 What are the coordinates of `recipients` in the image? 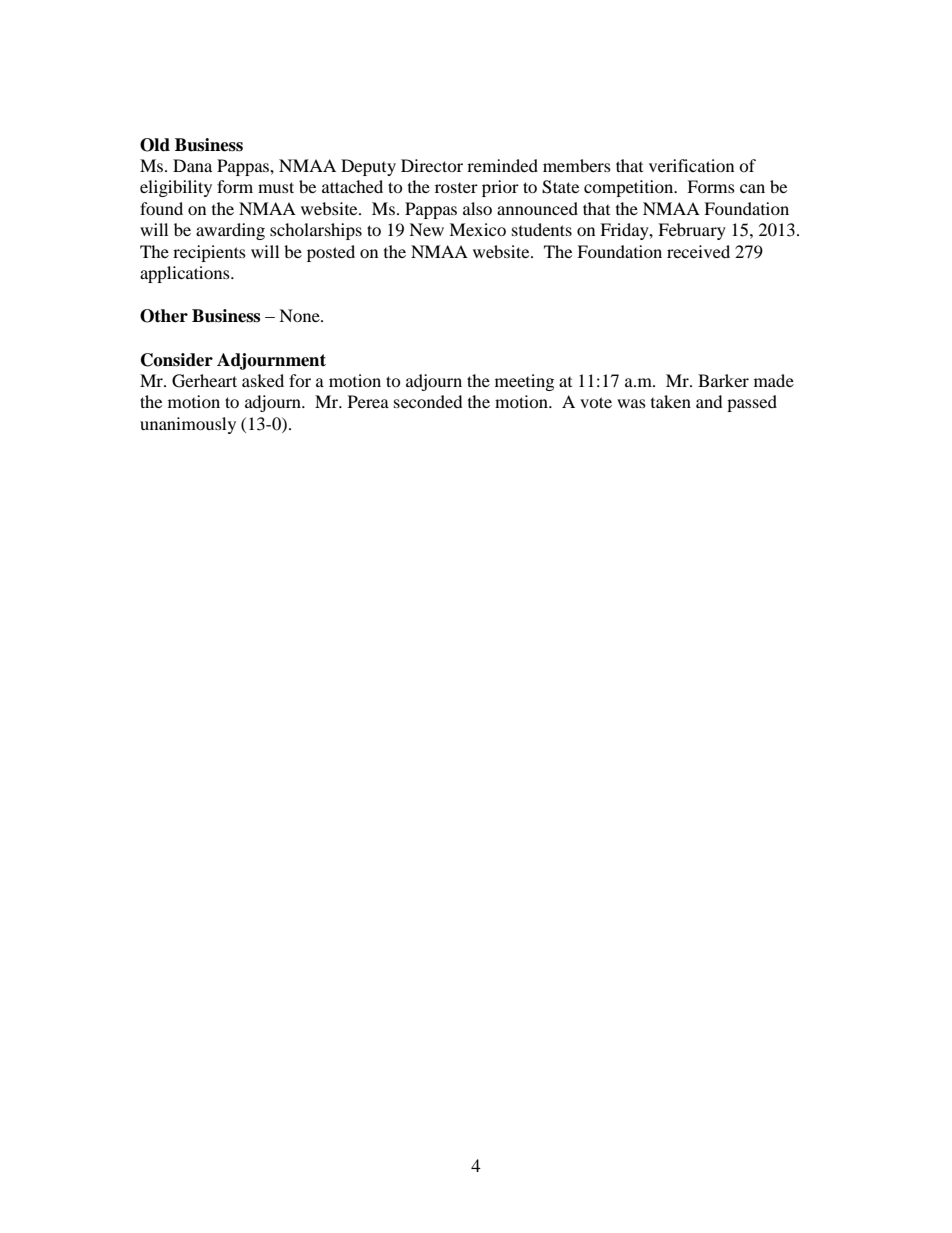 It's located at (209, 253).
